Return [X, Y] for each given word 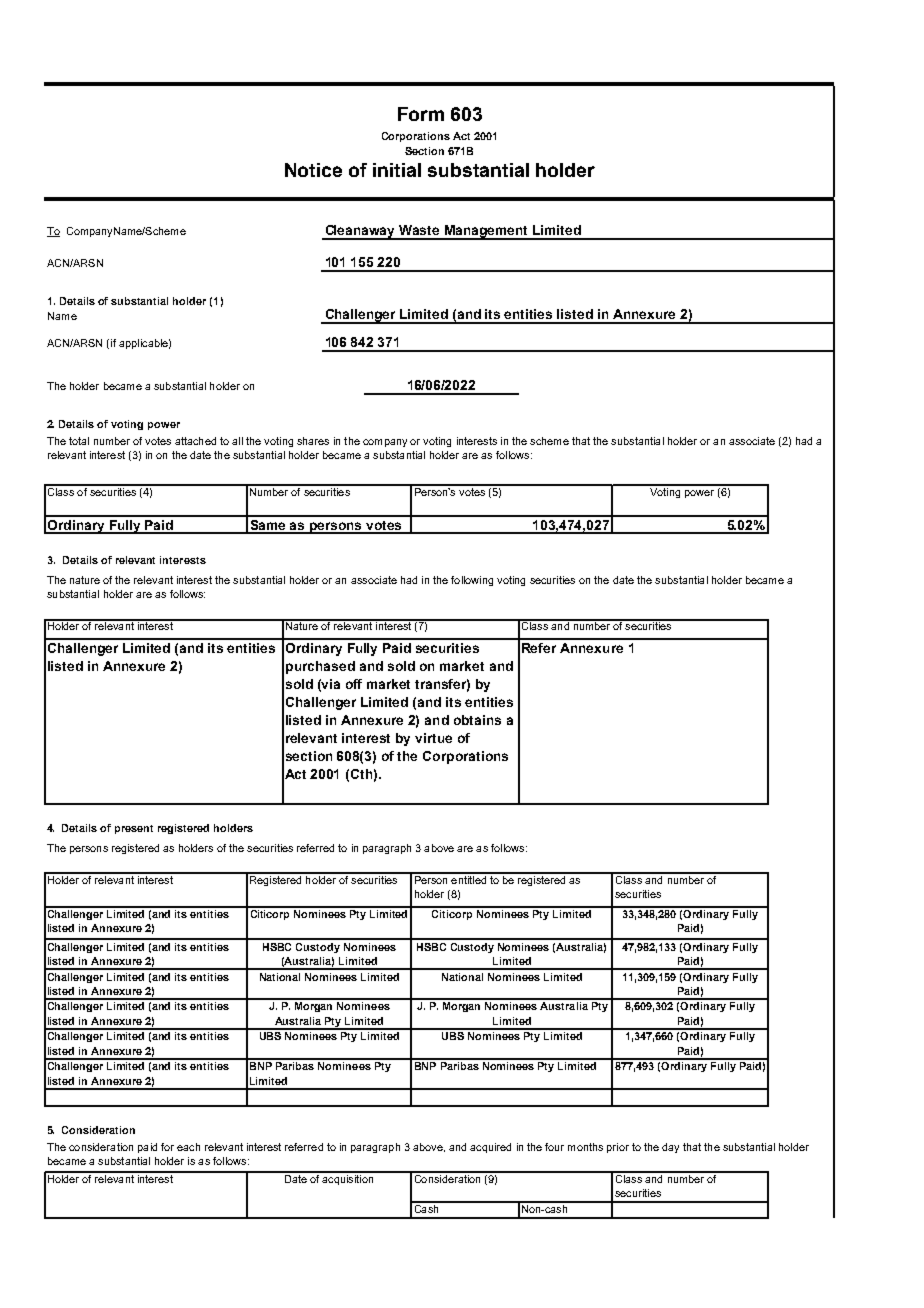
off [354, 684]
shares [313, 441]
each [188, 1147]
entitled [469, 878]
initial [397, 170]
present [134, 829]
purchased [320, 667]
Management [487, 232]
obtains [477, 720]
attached [195, 441]
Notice [313, 170]
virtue [433, 738]
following [472, 581]
